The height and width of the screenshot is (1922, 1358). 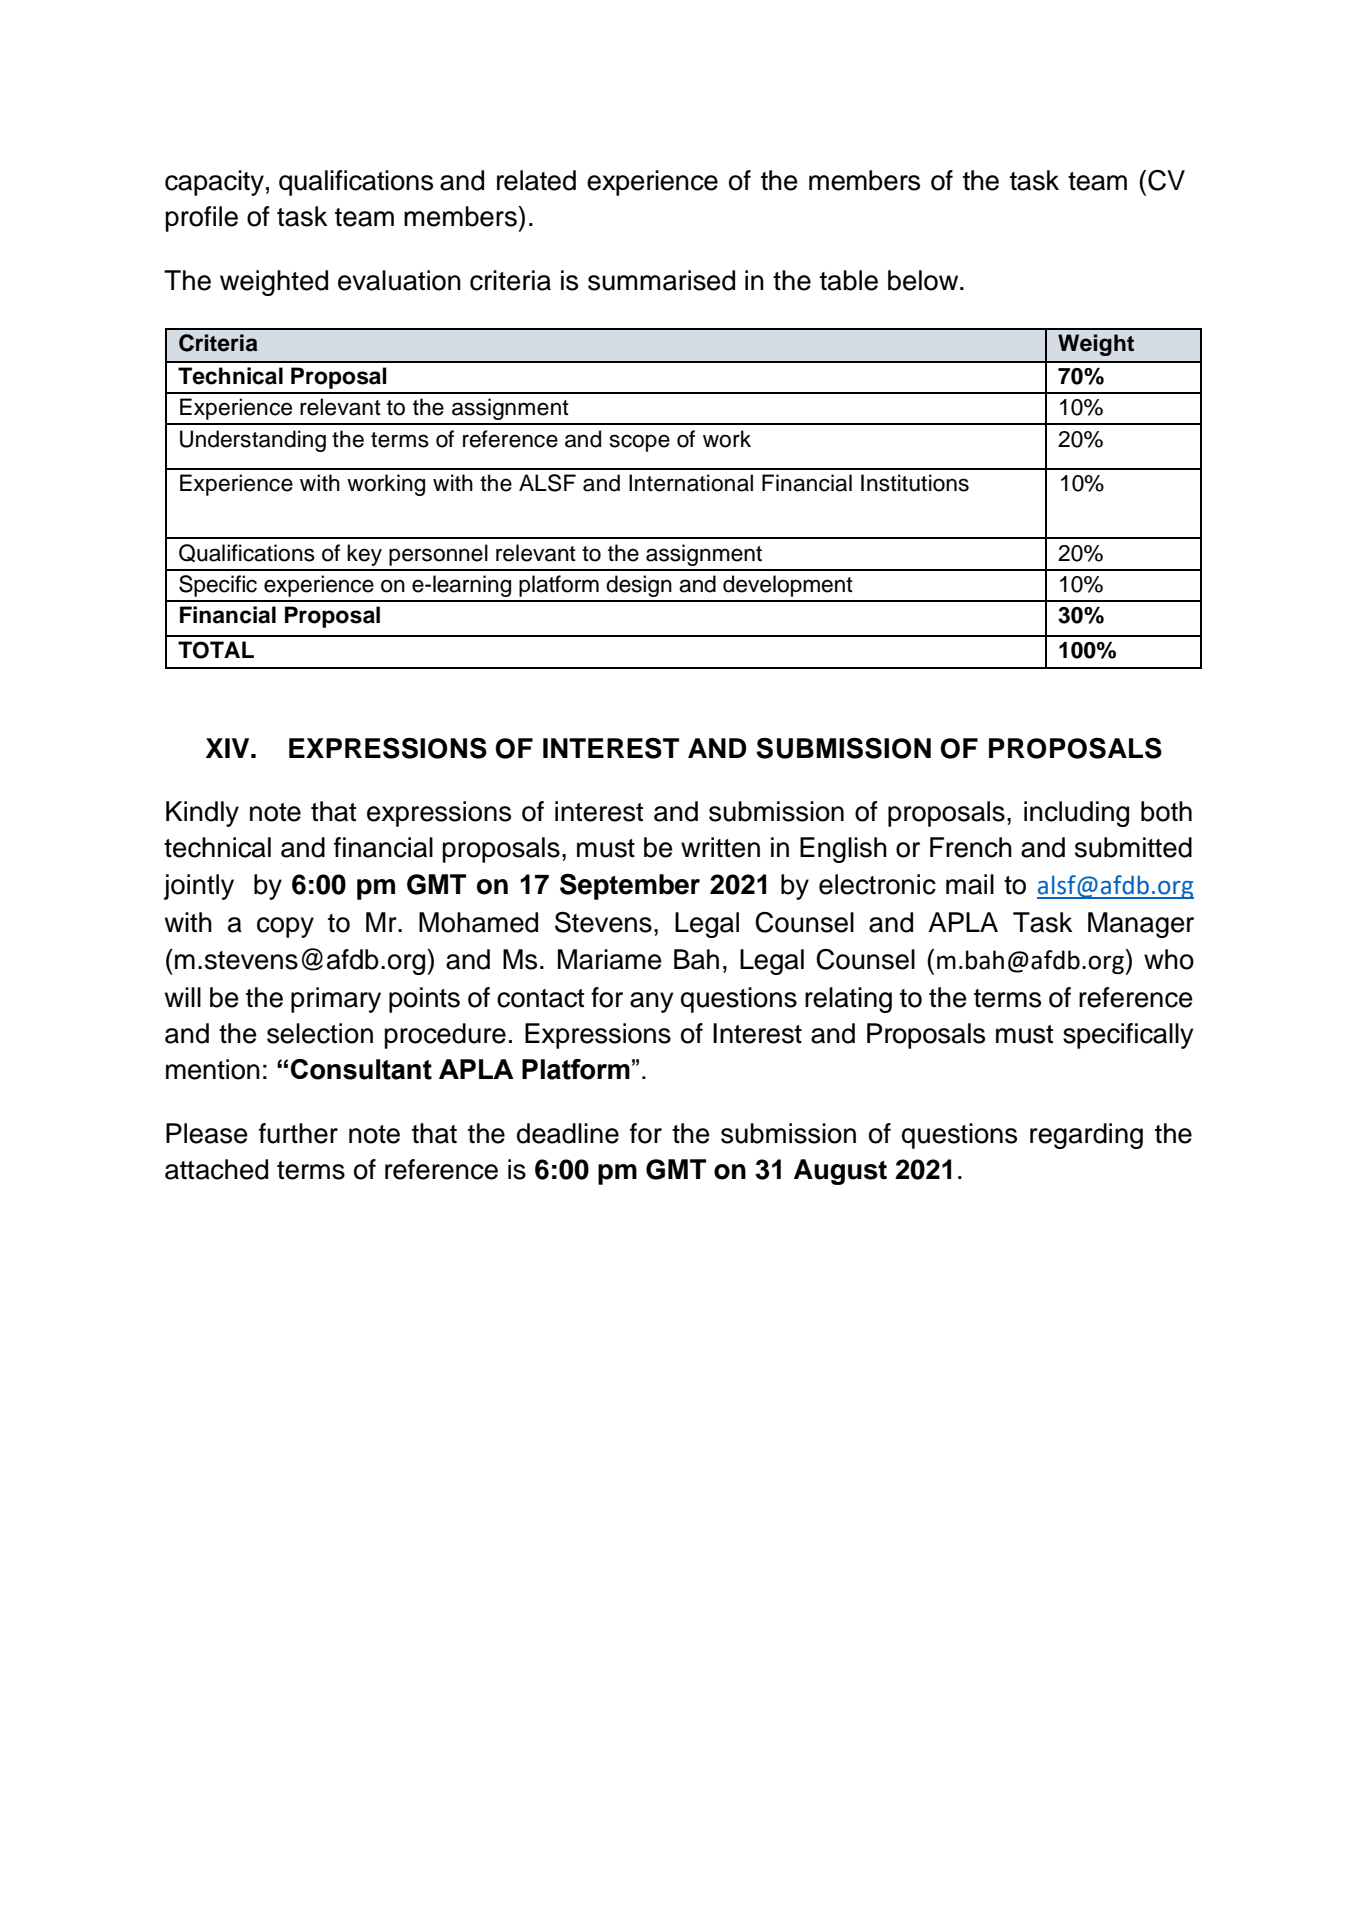 I want to click on written, so click(x=720, y=847).
